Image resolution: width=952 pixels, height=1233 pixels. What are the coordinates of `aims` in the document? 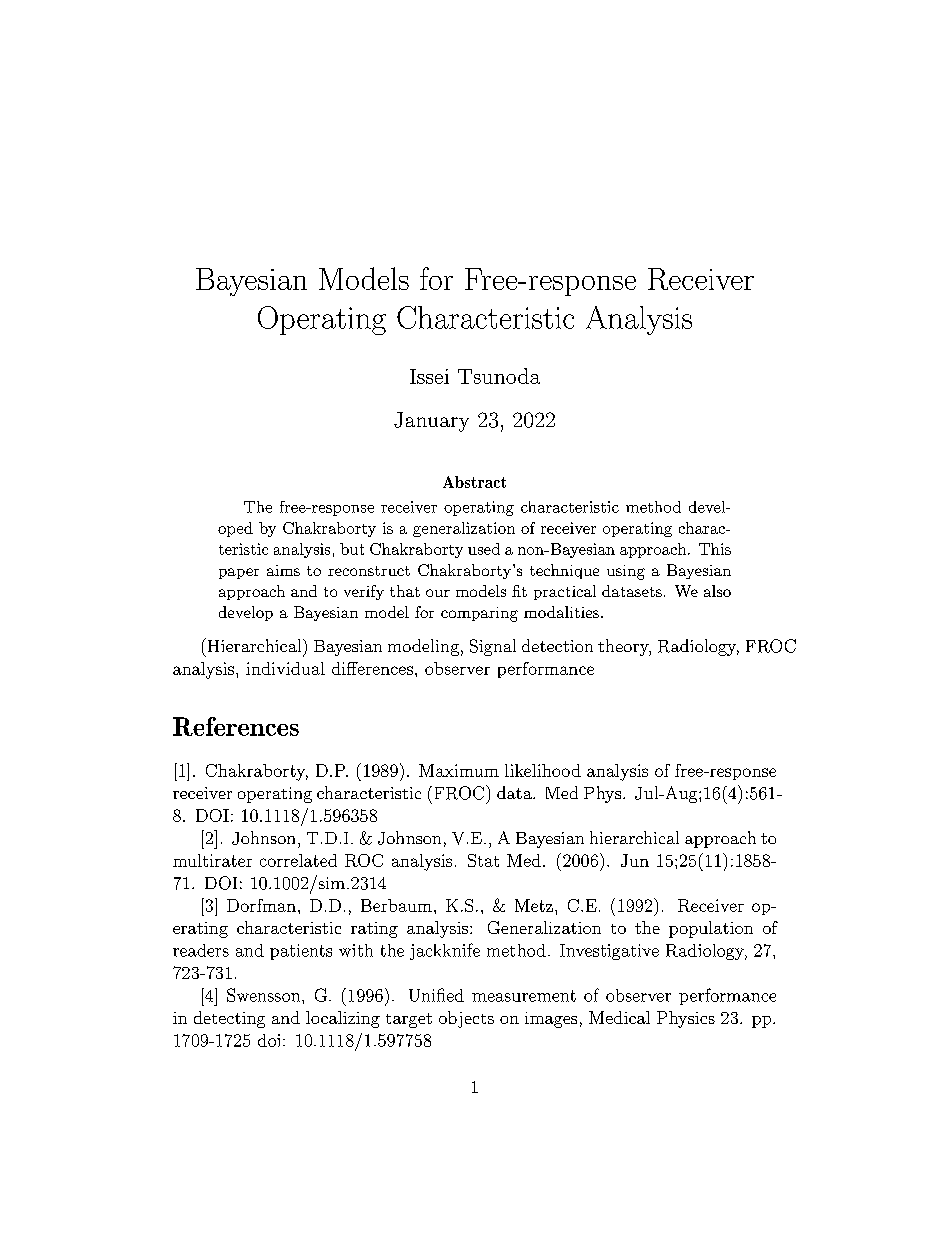 It's located at (283, 570).
